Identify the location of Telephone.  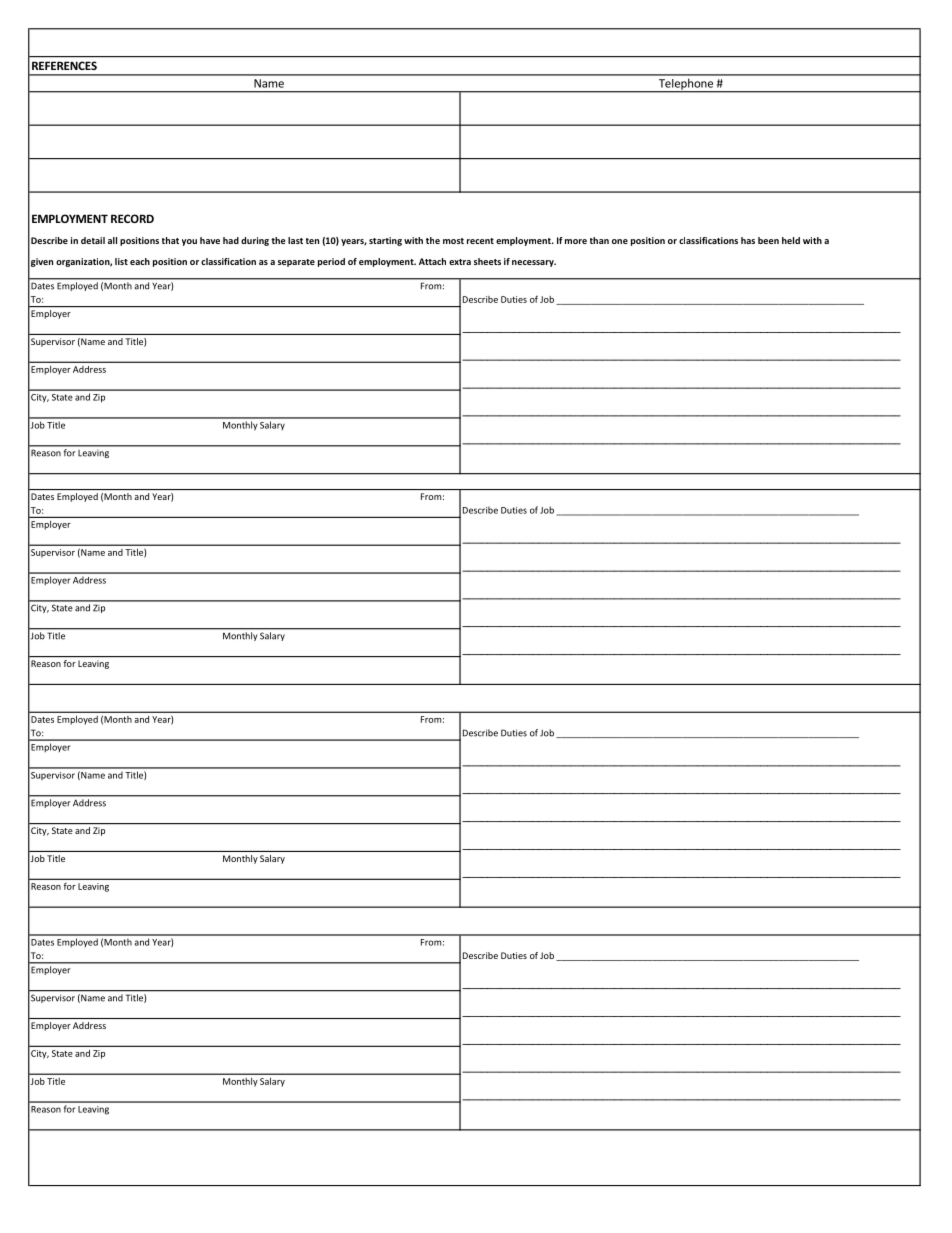
(686, 85).
